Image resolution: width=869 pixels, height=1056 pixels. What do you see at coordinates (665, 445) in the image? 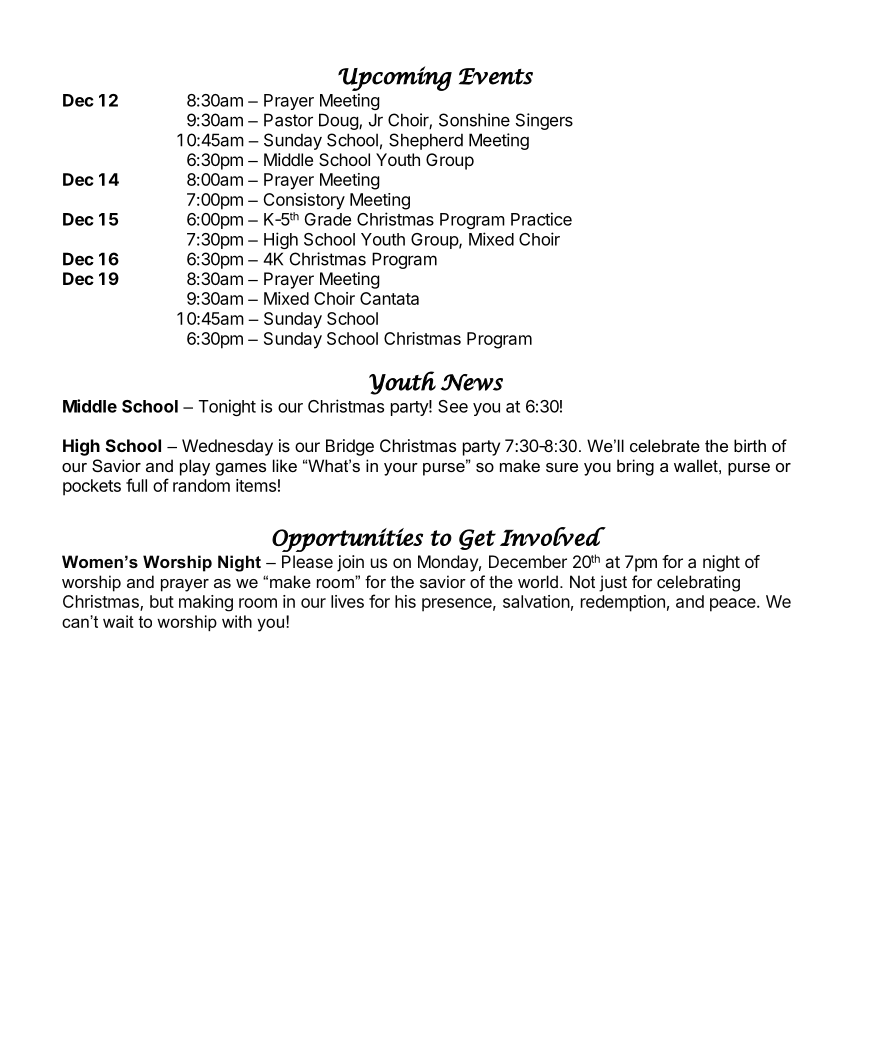
I see `celebrate` at bounding box center [665, 445].
